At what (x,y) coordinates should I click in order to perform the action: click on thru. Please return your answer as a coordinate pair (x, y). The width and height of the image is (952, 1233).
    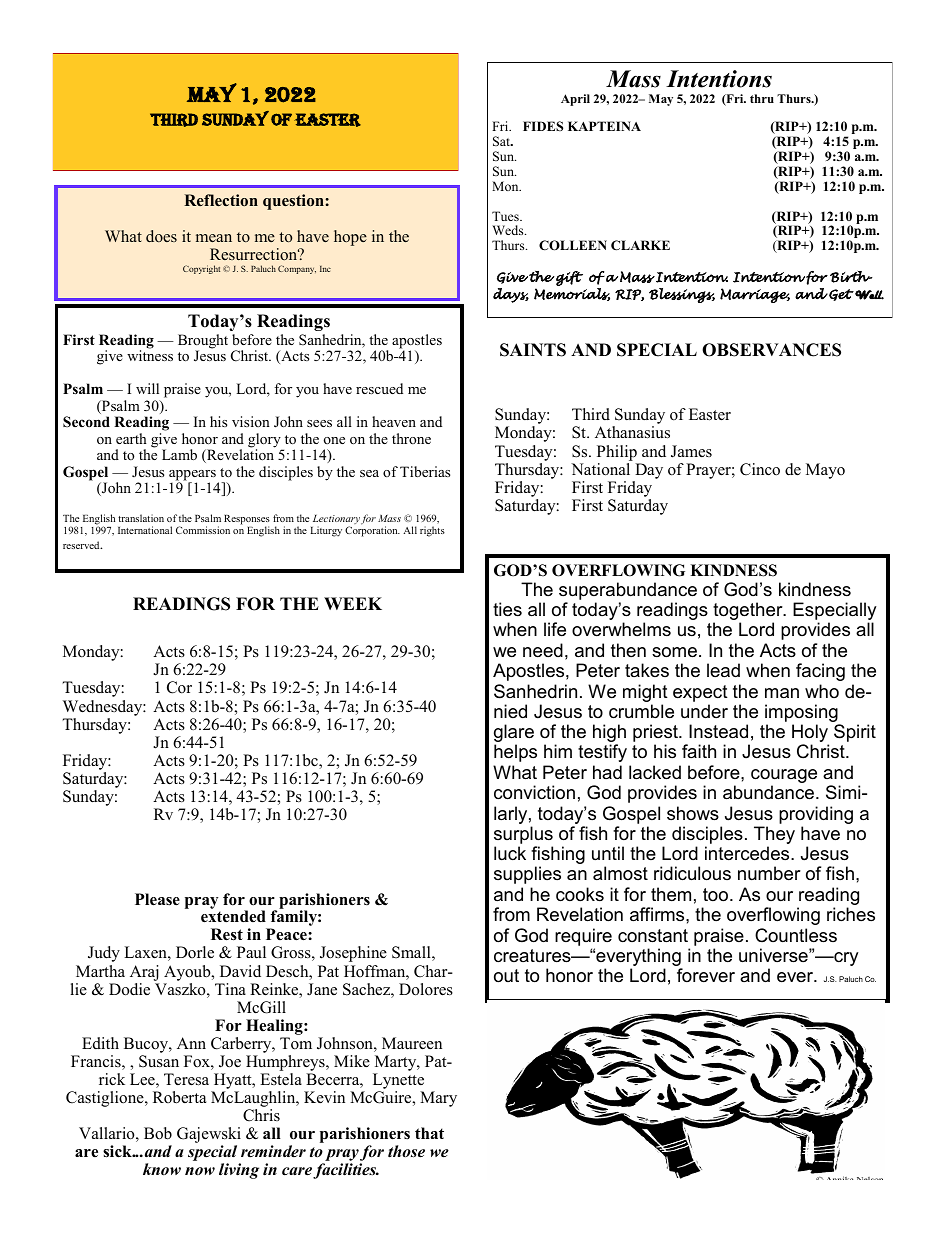
    Looking at the image, I should click on (762, 98).
